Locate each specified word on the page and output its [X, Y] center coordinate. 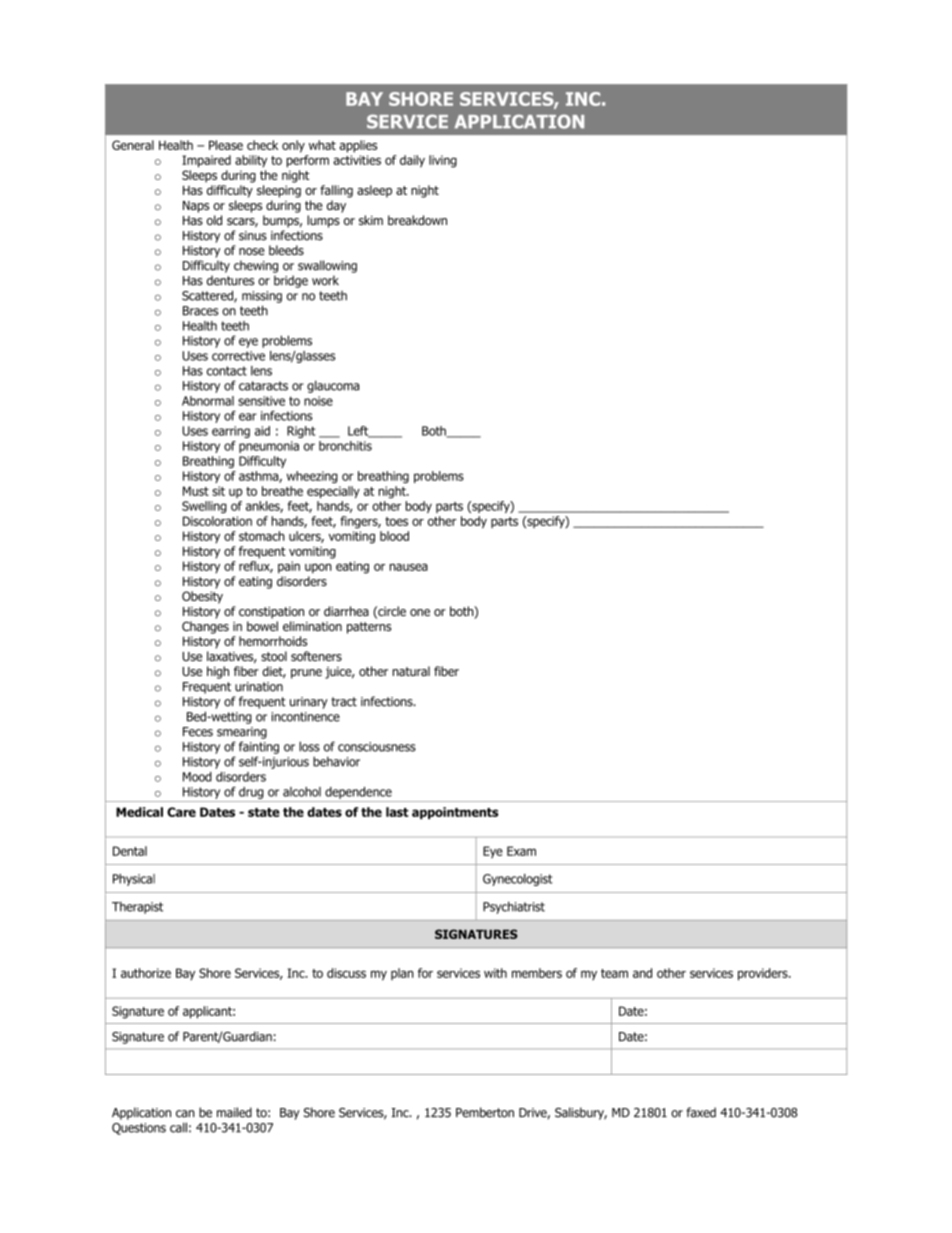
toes [396, 521]
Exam [521, 851]
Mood [197, 777]
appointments [455, 813]
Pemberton [485, 1112]
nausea [409, 567]
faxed [701, 1112]
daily [412, 161]
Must [196, 491]
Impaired [206, 161]
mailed [234, 1112]
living [443, 161]
